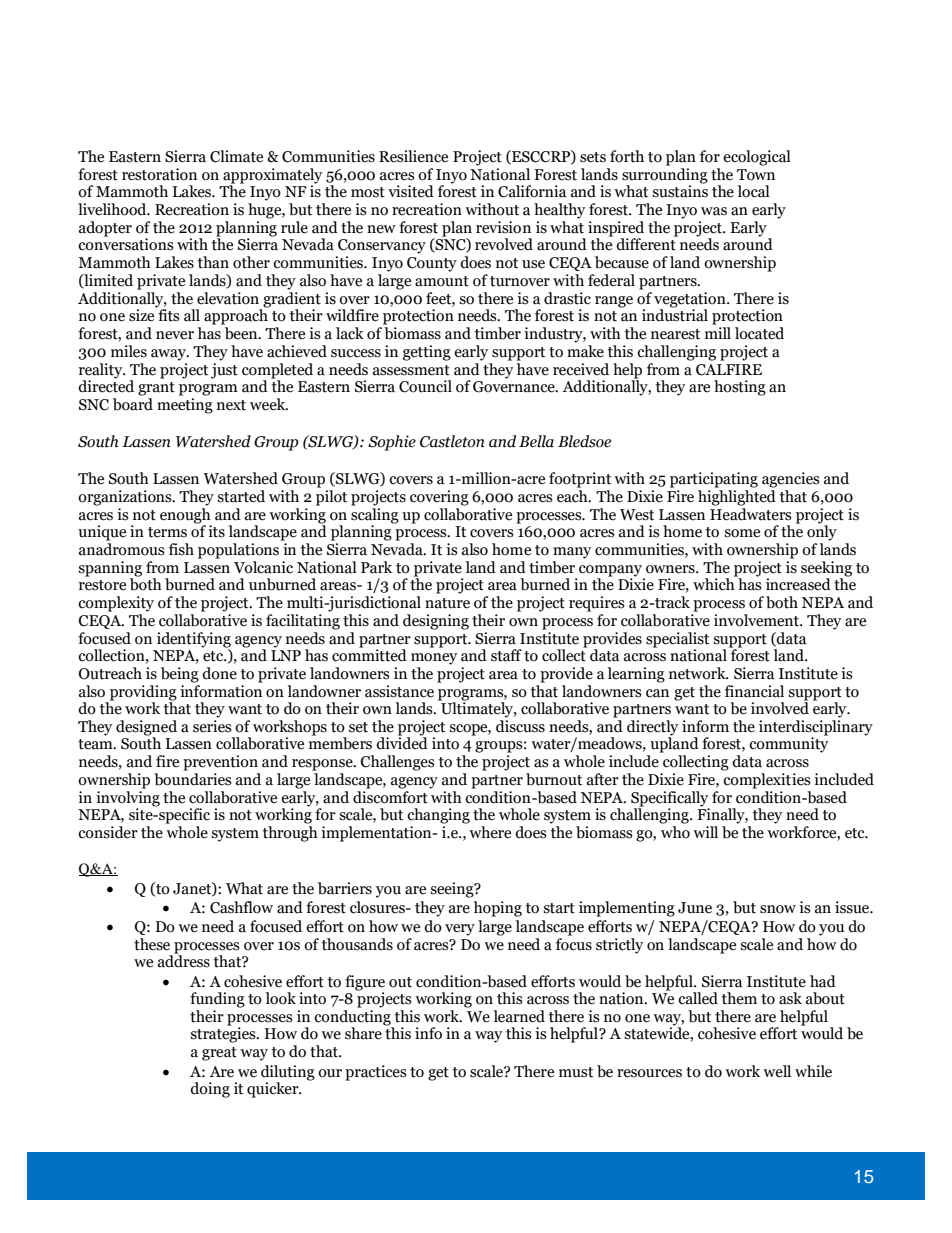 This page has height=1233, width=952. What do you see at coordinates (194, 640) in the page?
I see `identifying` at bounding box center [194, 640].
